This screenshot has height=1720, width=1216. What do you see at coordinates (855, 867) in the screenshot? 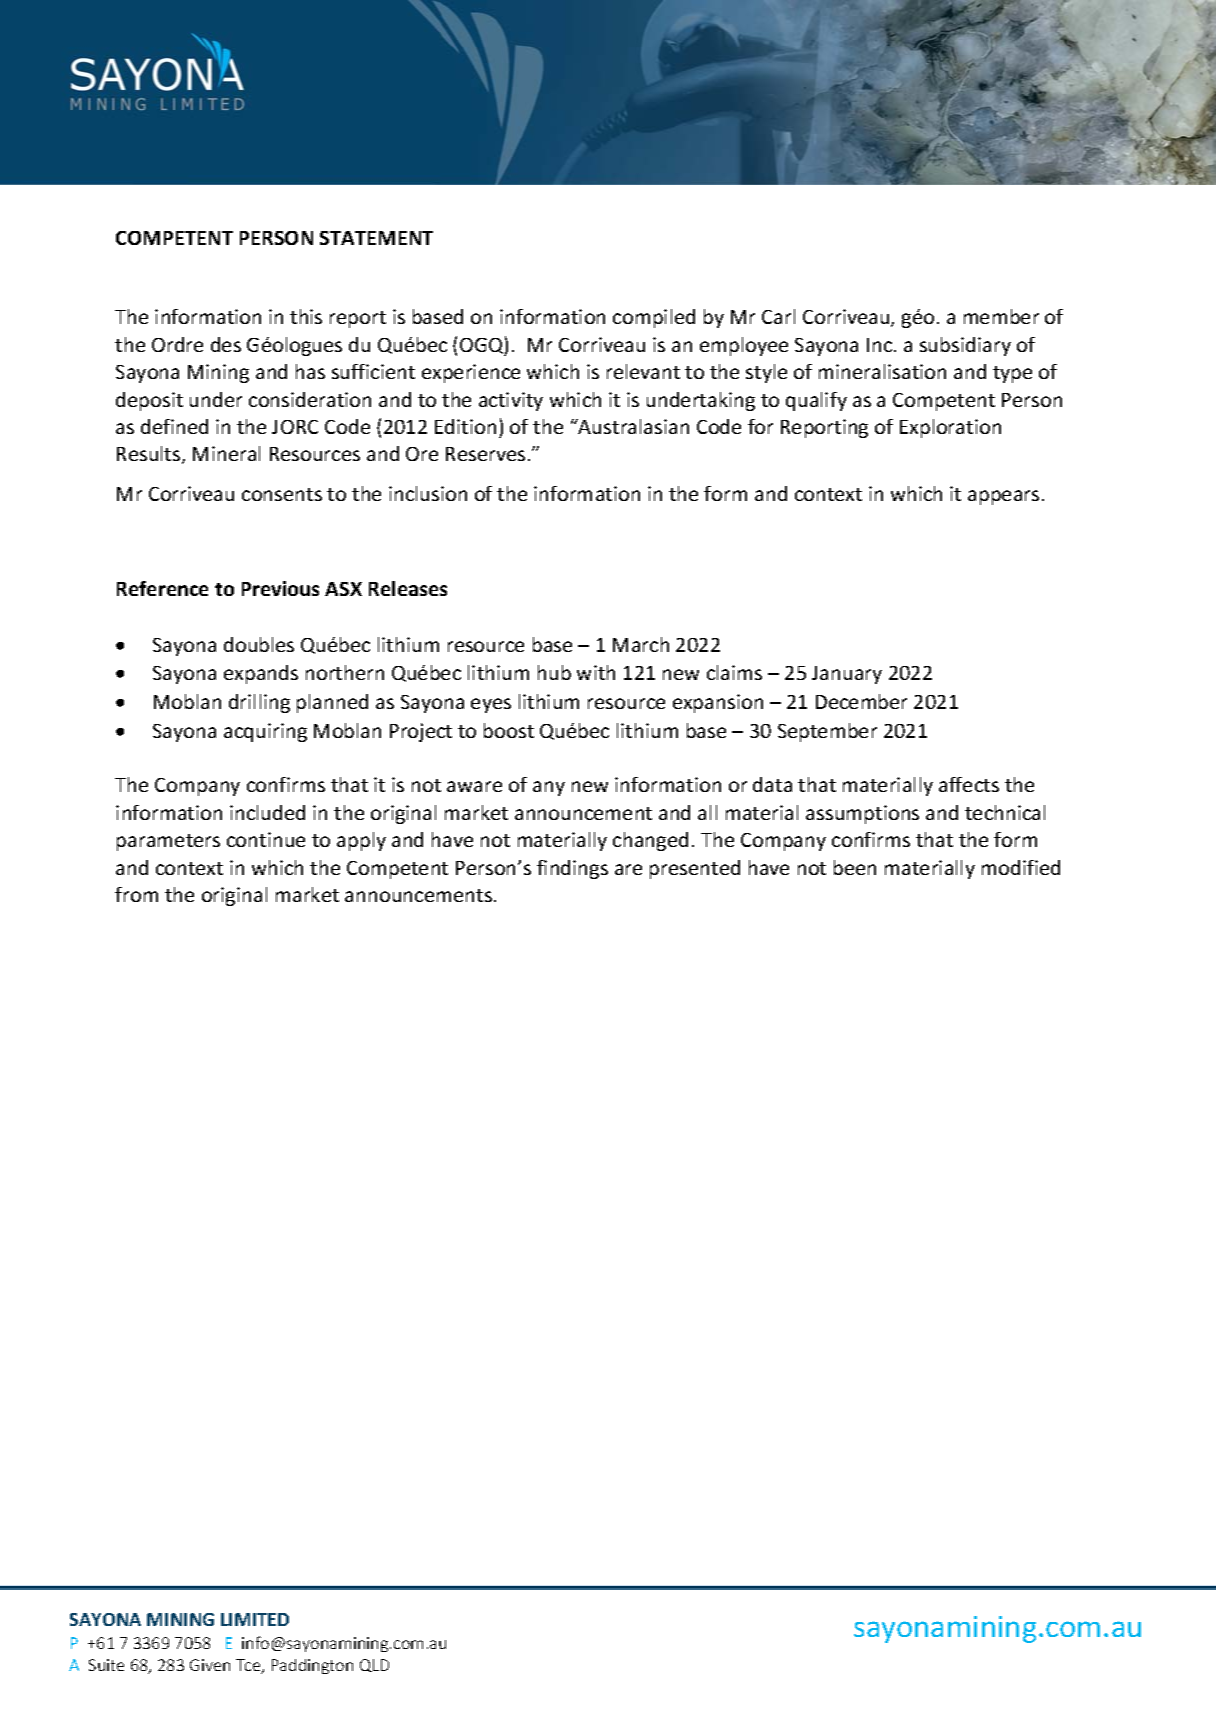
I see `been` at bounding box center [855, 867].
